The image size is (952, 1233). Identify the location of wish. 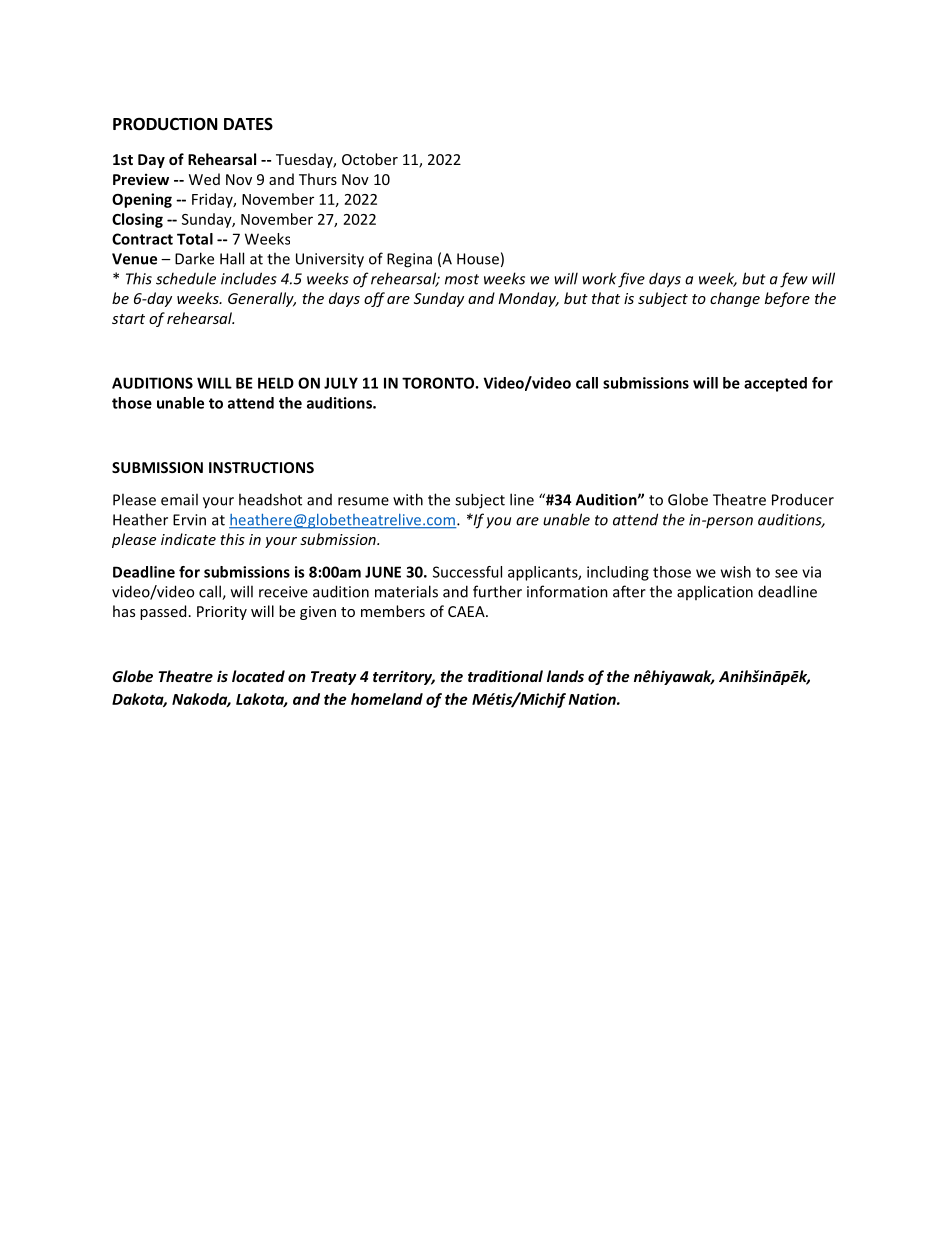
(736, 572).
